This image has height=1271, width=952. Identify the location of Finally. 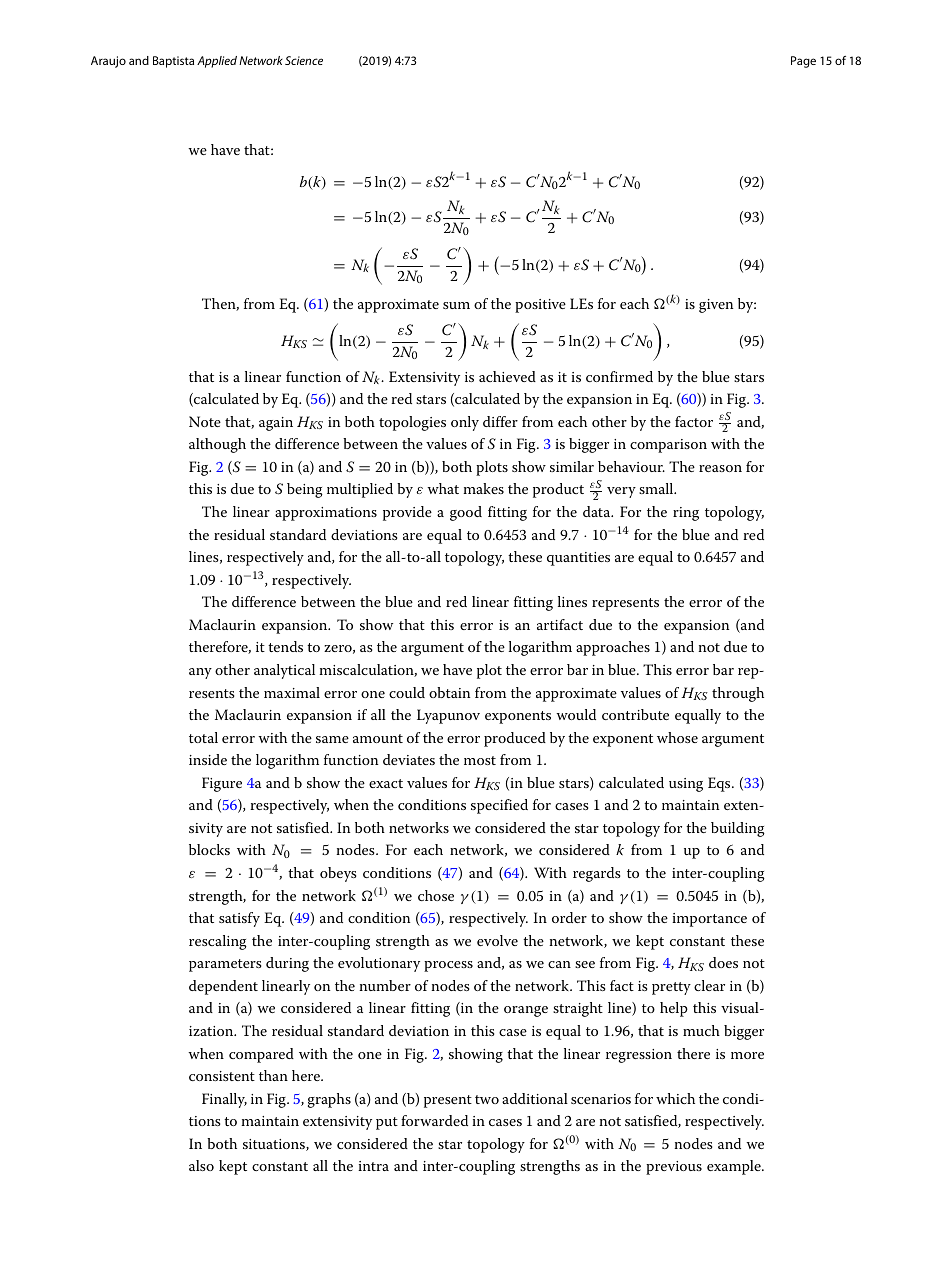
(224, 1100).
